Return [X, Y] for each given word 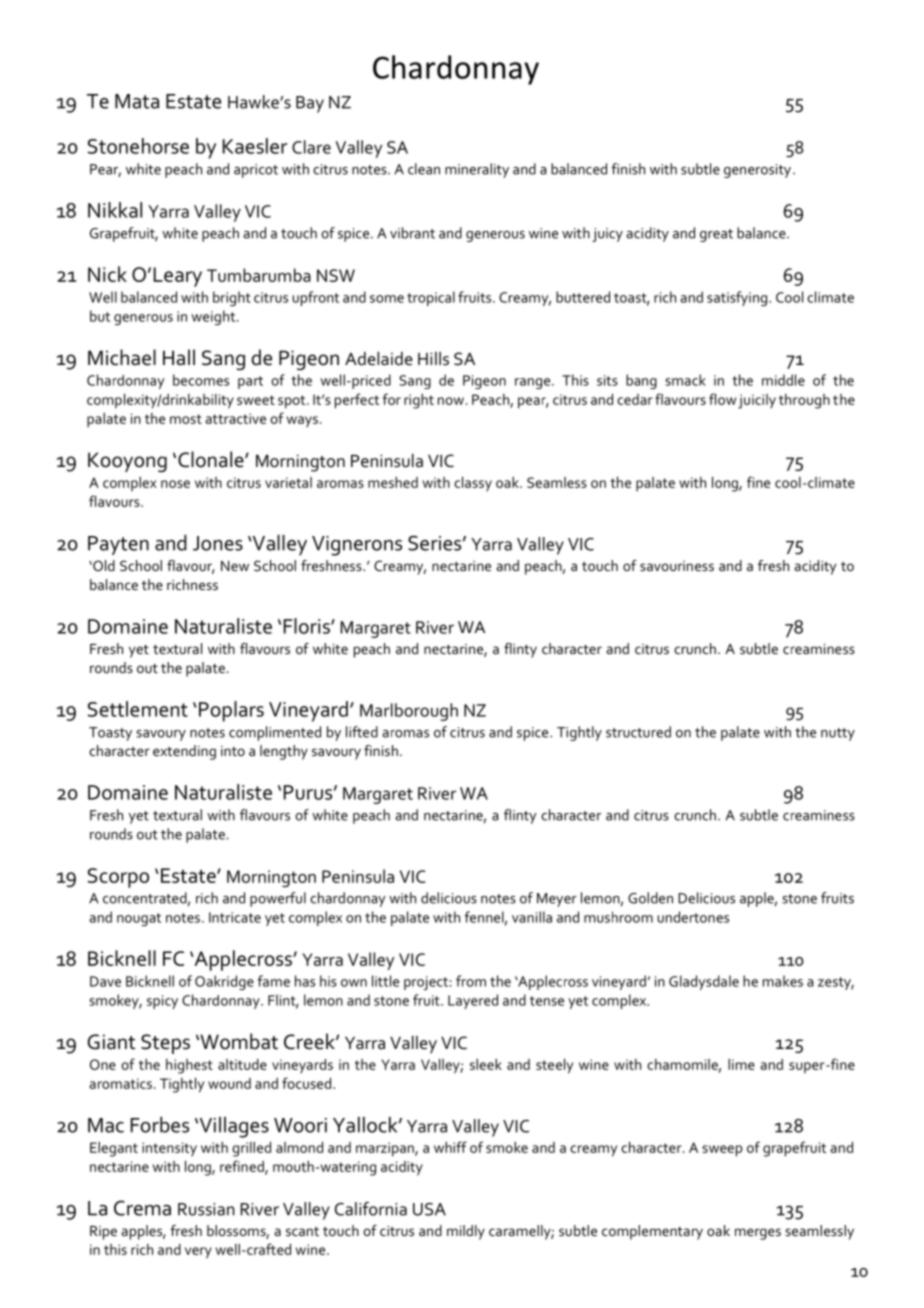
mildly [466, 1232]
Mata [137, 101]
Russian [206, 1209]
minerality [477, 170]
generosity [757, 171]
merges [758, 1234]
